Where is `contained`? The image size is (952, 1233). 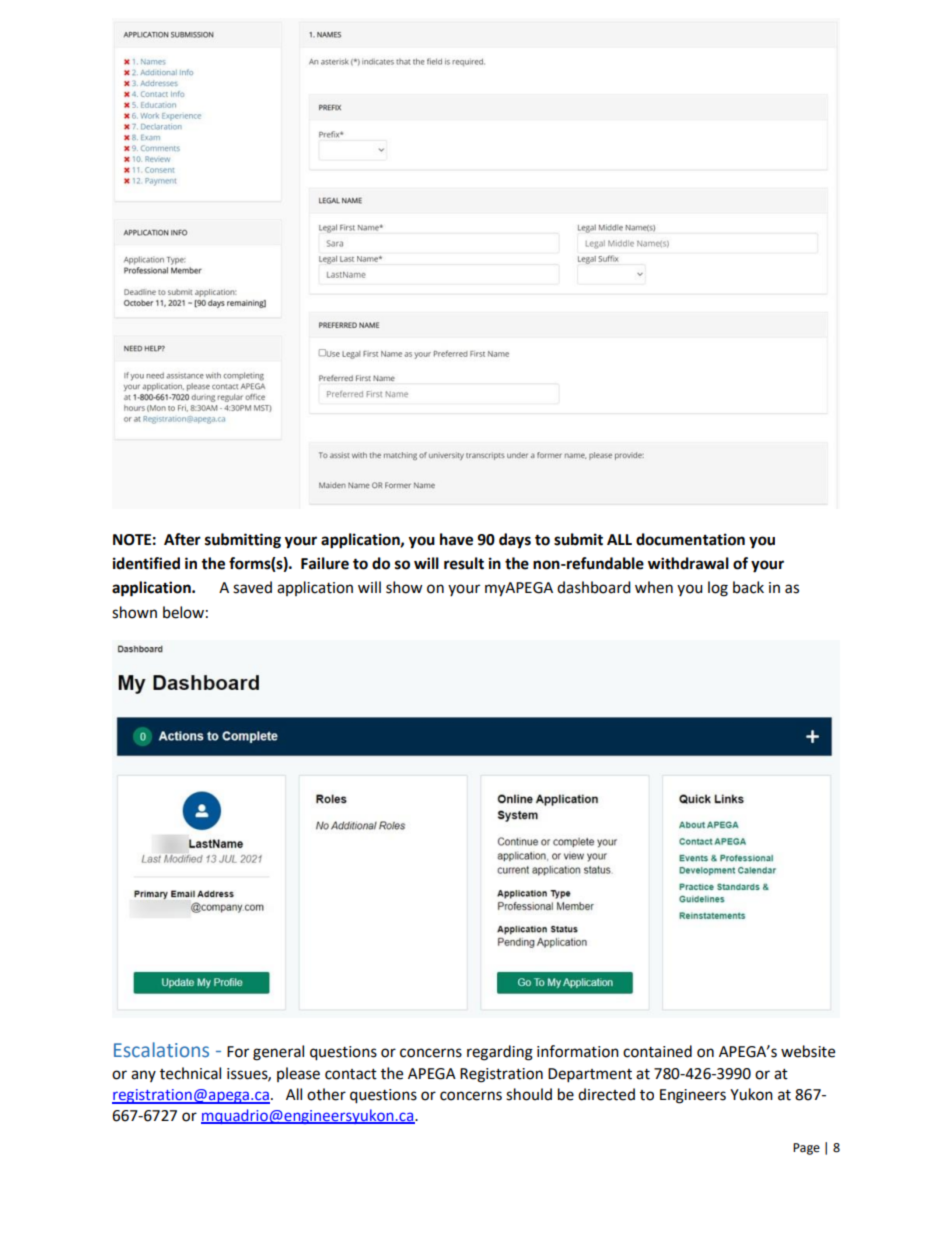 contained is located at coordinates (657, 1051).
